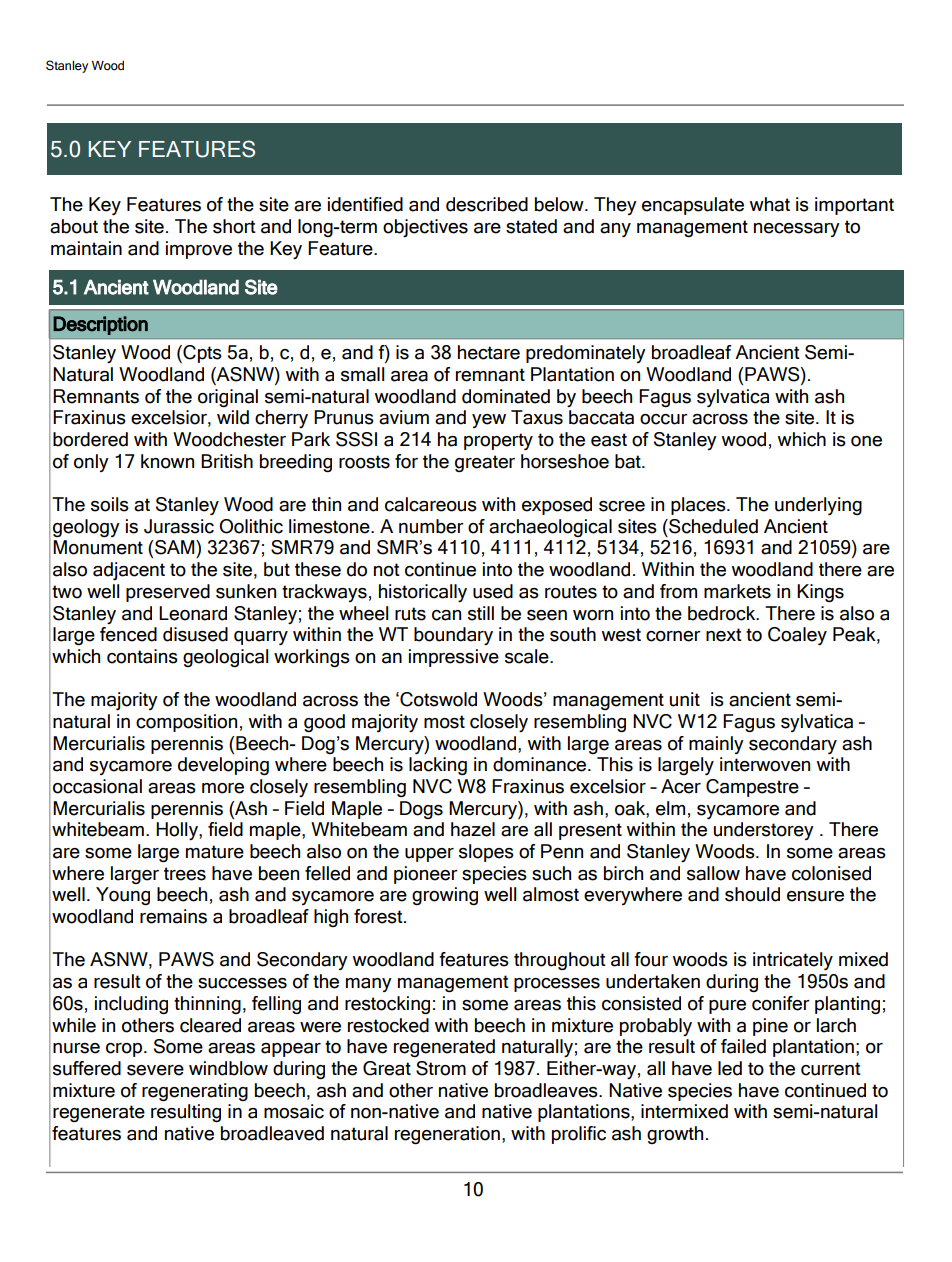 The width and height of the screenshot is (952, 1262). I want to click on growing, so click(445, 896).
